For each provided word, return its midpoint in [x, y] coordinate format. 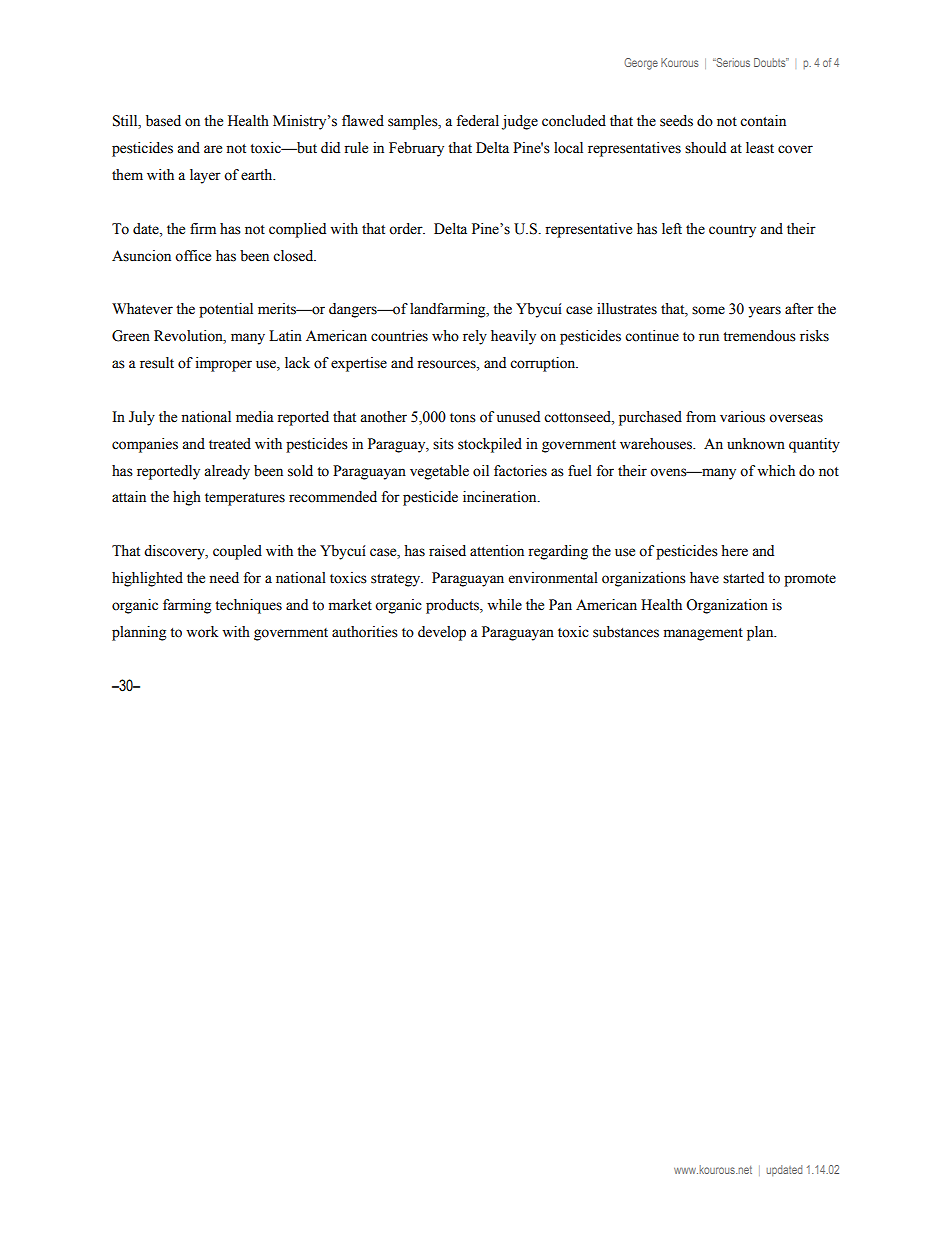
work [202, 632]
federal [477, 121]
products [454, 606]
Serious [732, 62]
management [703, 634]
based [163, 121]
